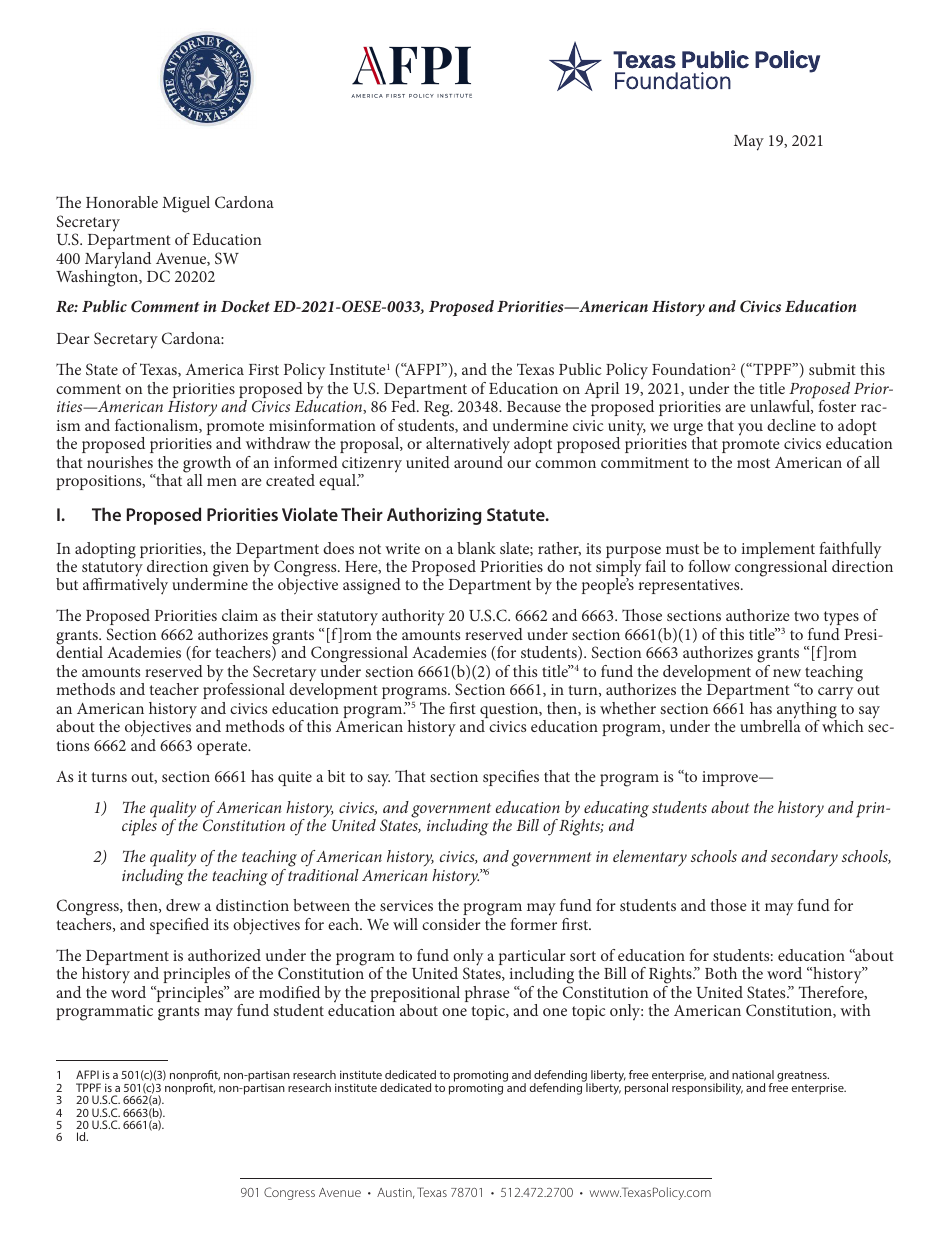  Describe the element at coordinates (186, 204) in the screenshot. I see `Miguel` at that location.
